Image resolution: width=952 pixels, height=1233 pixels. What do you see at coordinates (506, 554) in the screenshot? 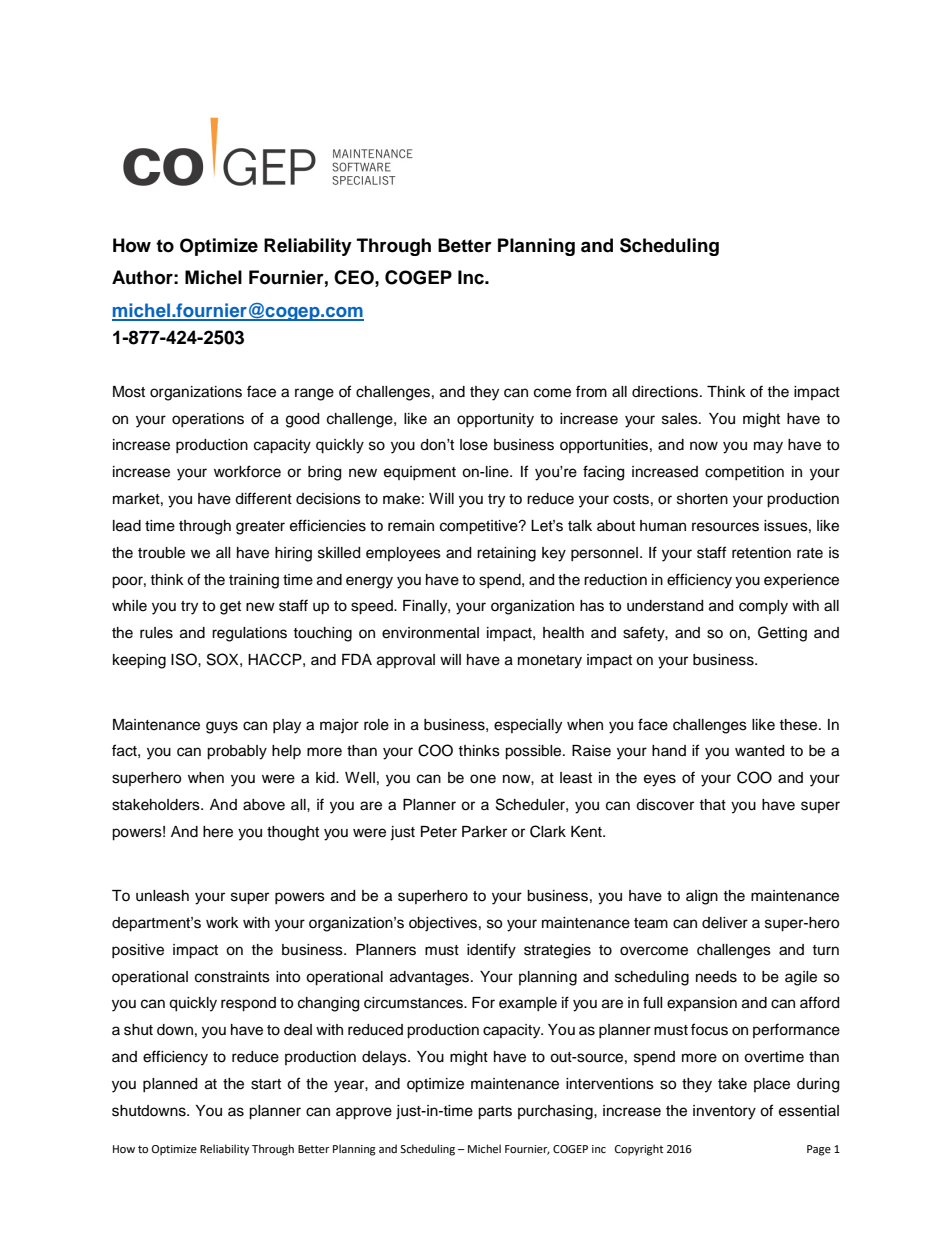
I see `retaining` at bounding box center [506, 554].
